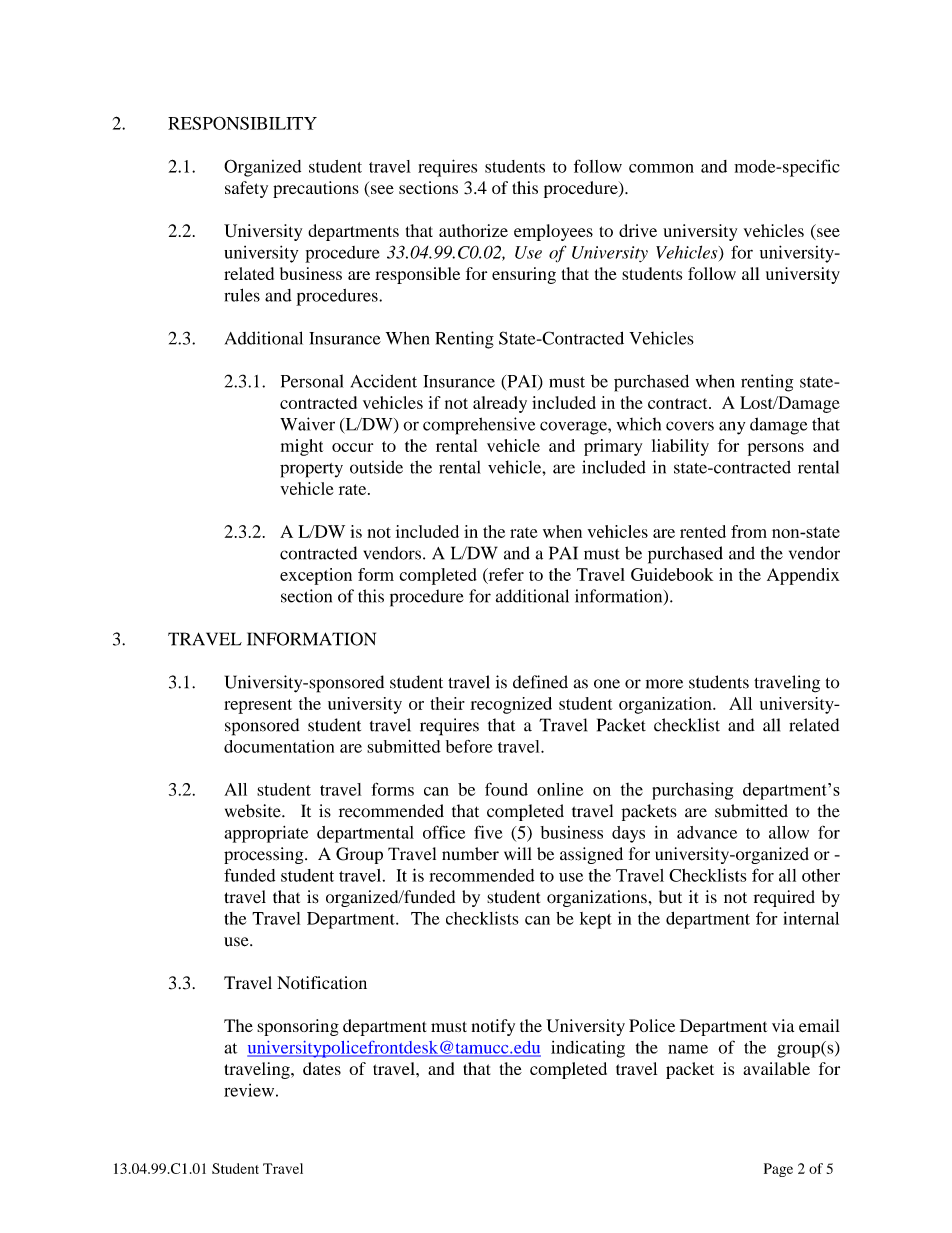  What do you see at coordinates (553, 232) in the screenshot?
I see `employees` at bounding box center [553, 232].
